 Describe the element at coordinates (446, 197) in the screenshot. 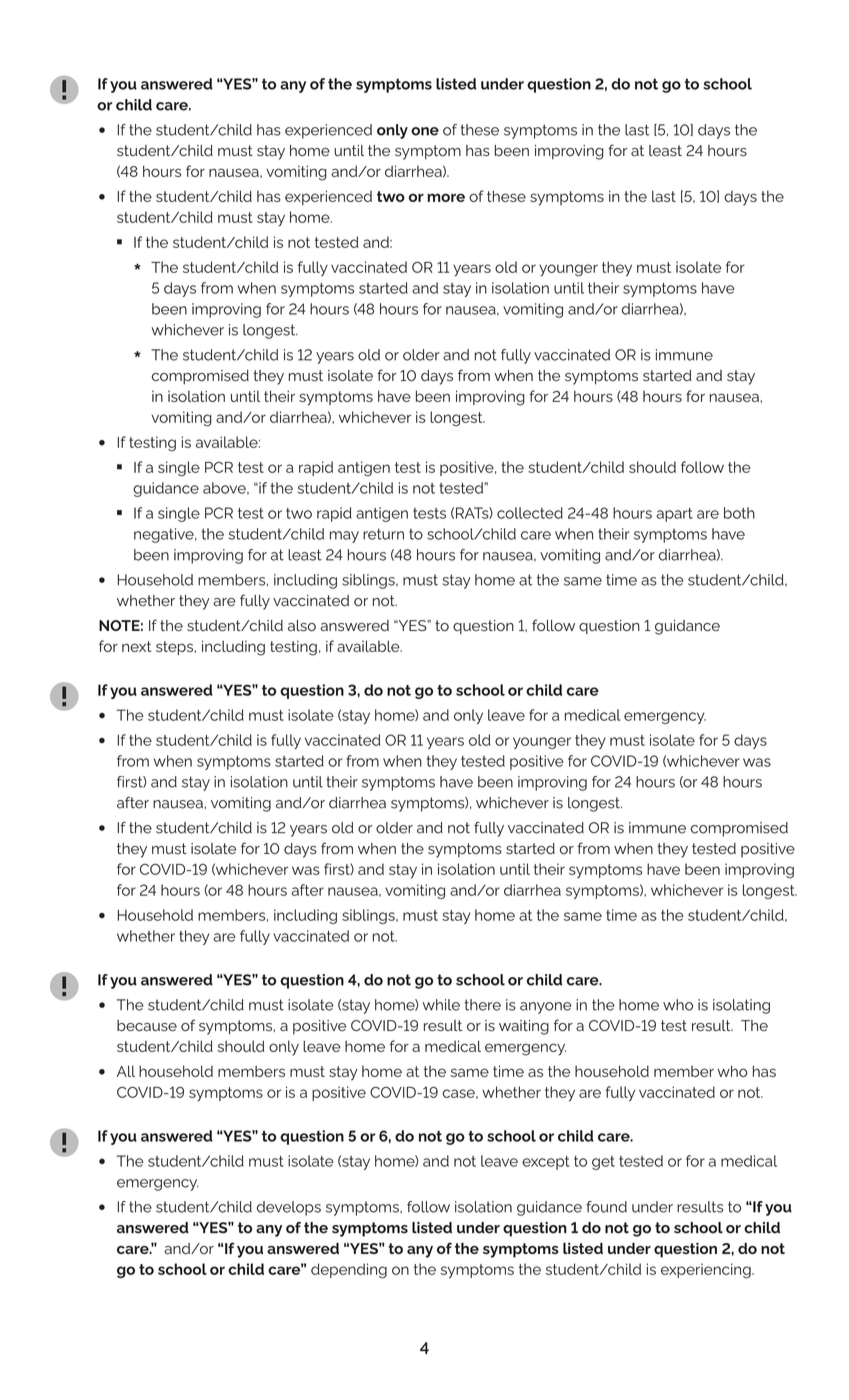

I see `more` at that location.
